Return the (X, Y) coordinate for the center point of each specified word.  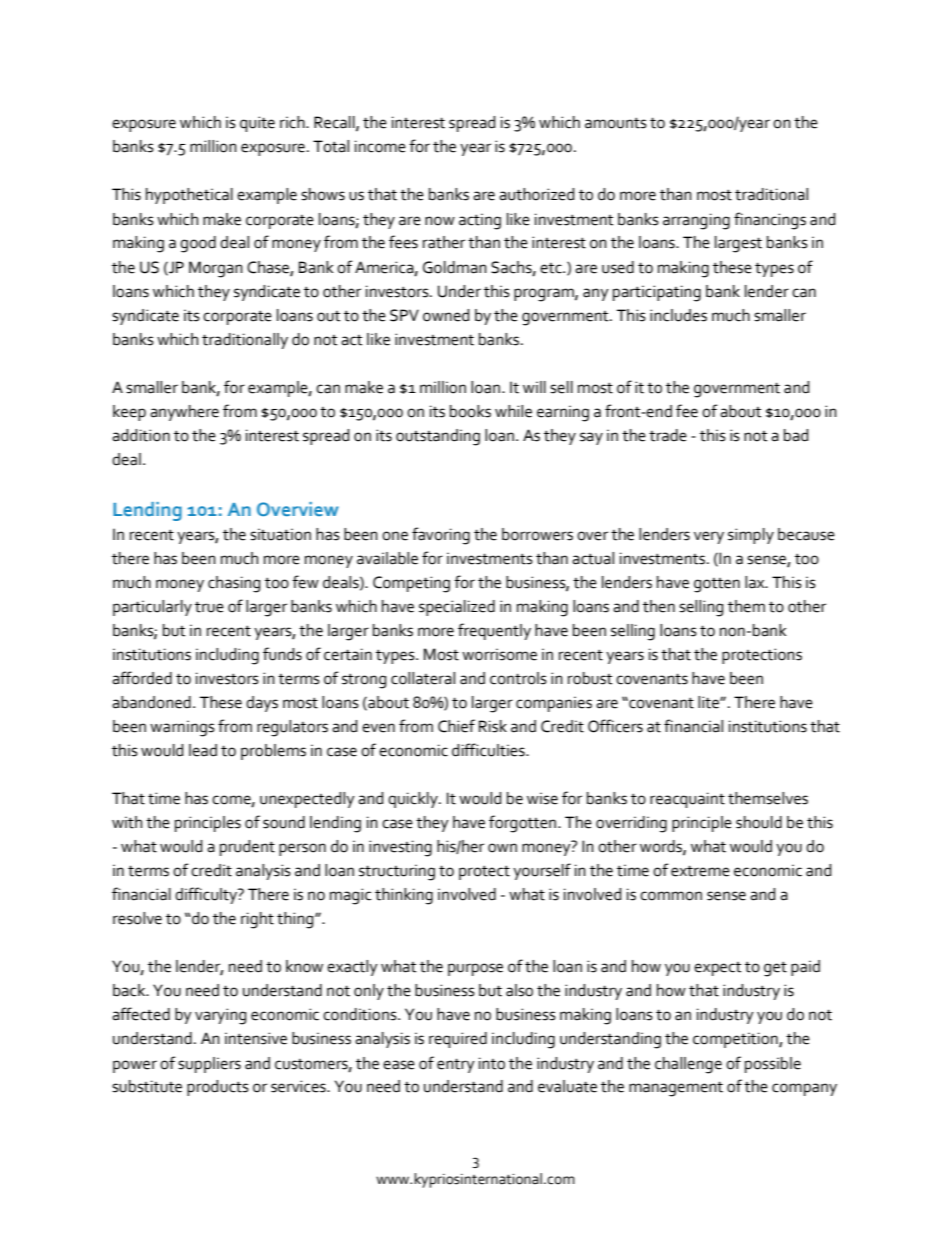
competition (736, 1040)
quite (257, 124)
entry (456, 1065)
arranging (696, 221)
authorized (537, 194)
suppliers (209, 1065)
